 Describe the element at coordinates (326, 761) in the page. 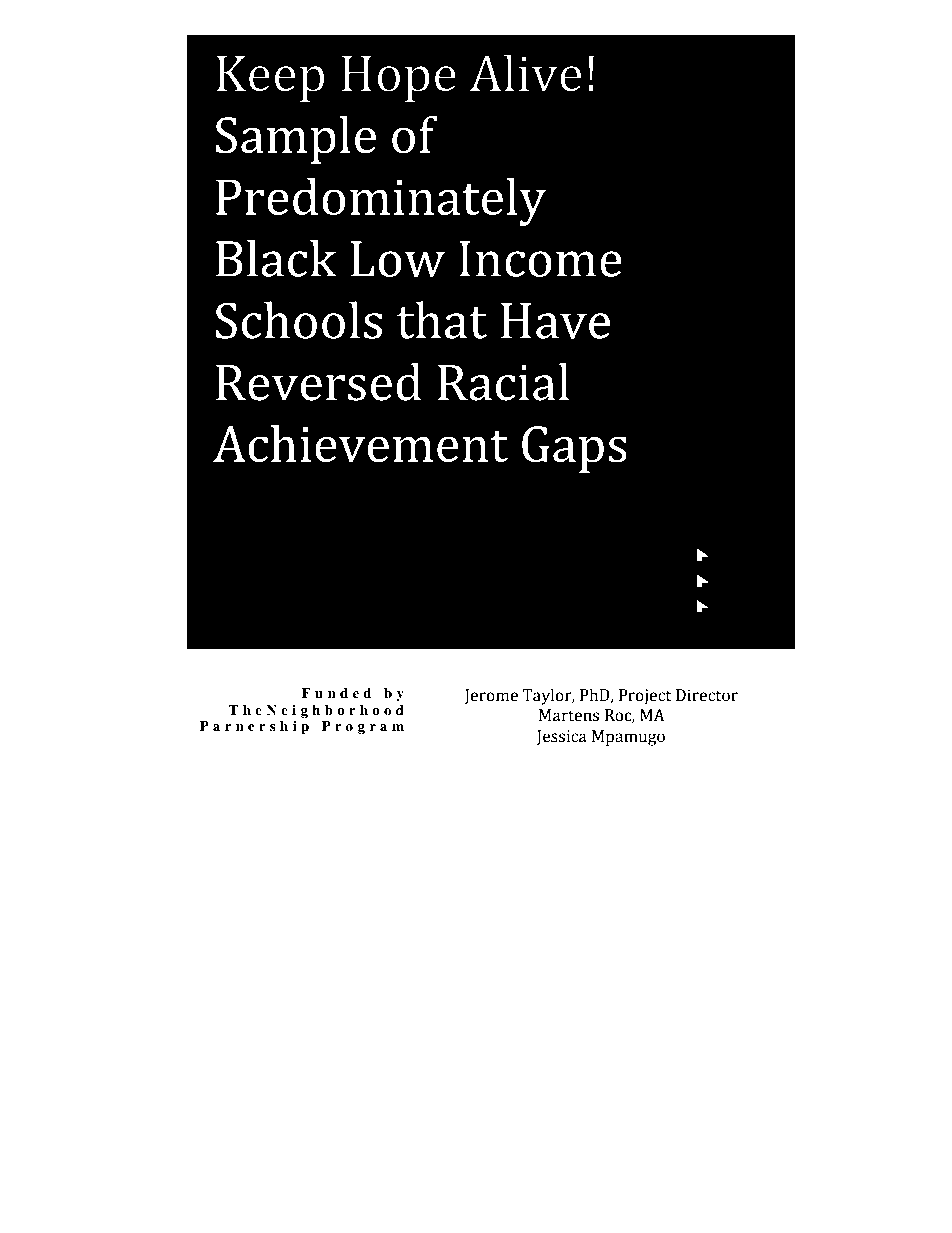

I see `Family` at that location.
